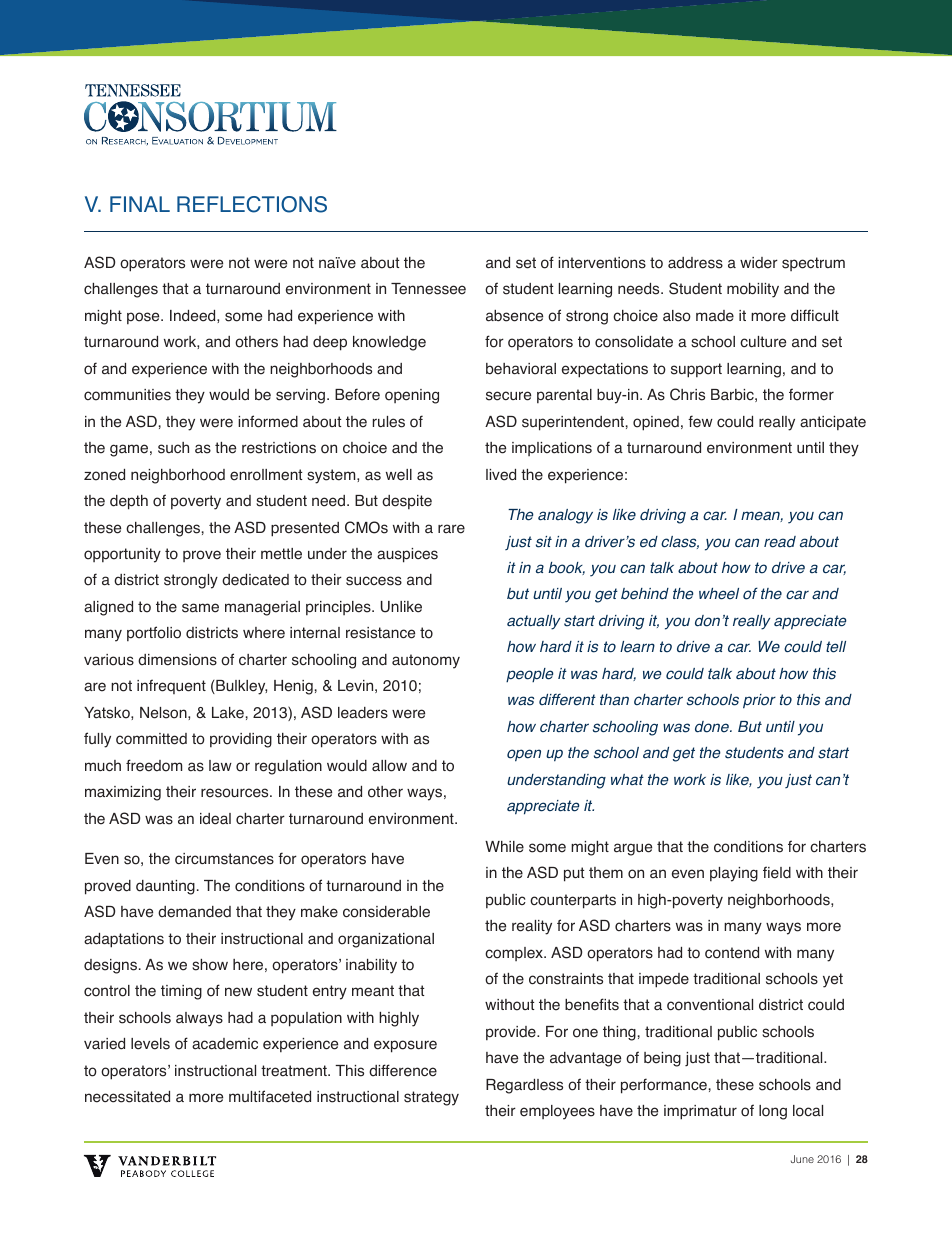  Describe the element at coordinates (759, 263) in the document. I see `wider` at that location.
